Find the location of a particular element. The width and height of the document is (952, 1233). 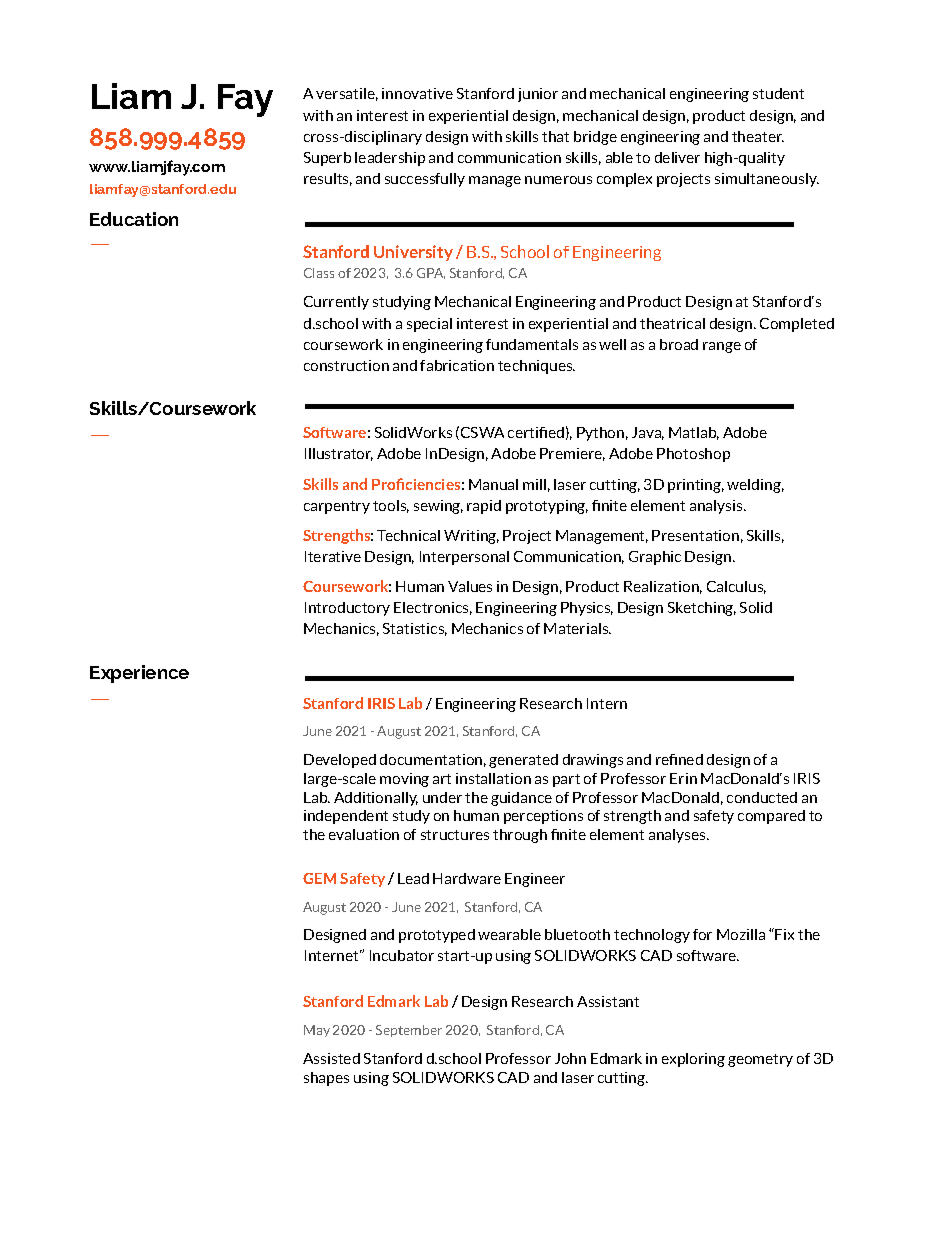

structures is located at coordinates (455, 835).
